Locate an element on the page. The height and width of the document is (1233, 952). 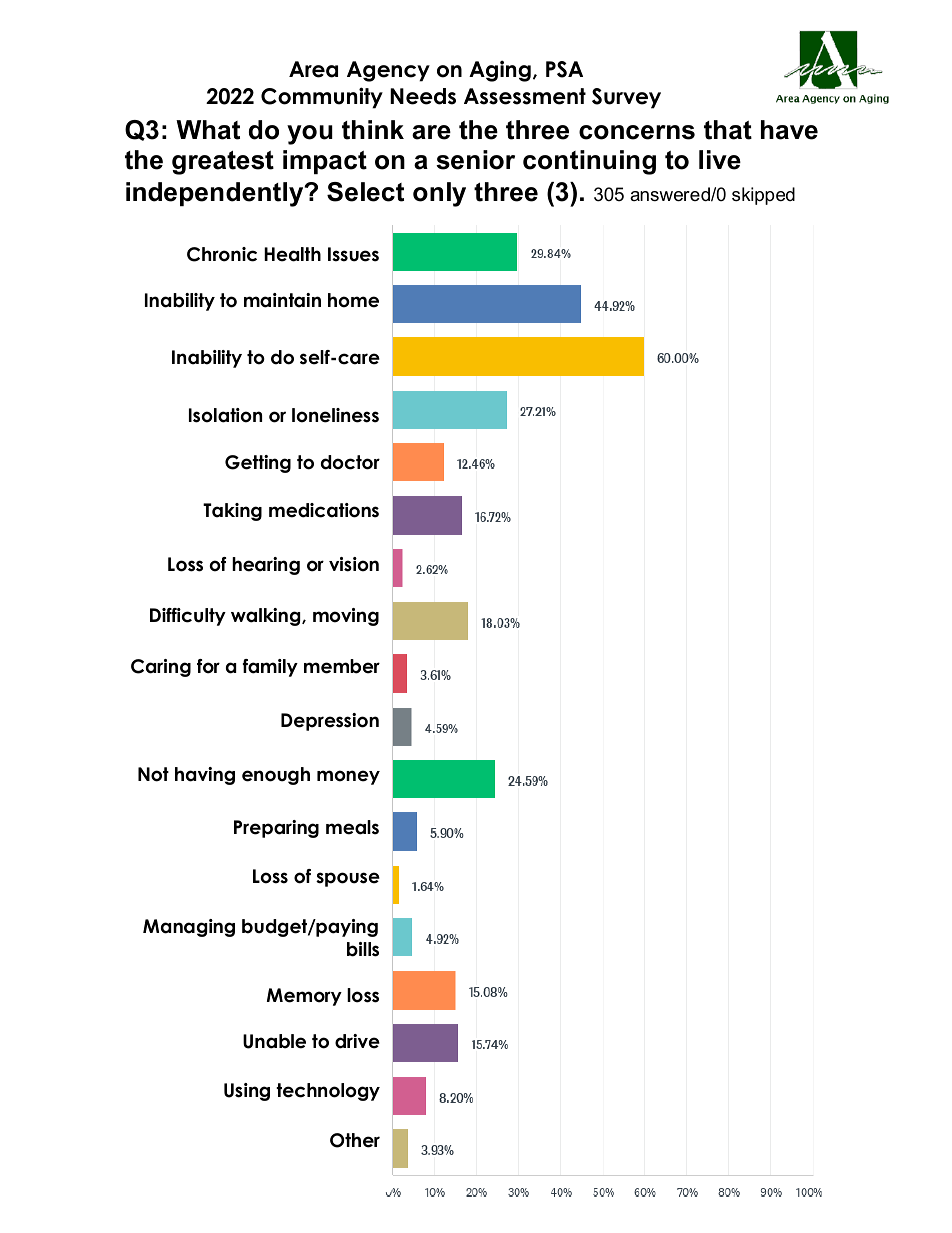
Other is located at coordinates (355, 1140).
